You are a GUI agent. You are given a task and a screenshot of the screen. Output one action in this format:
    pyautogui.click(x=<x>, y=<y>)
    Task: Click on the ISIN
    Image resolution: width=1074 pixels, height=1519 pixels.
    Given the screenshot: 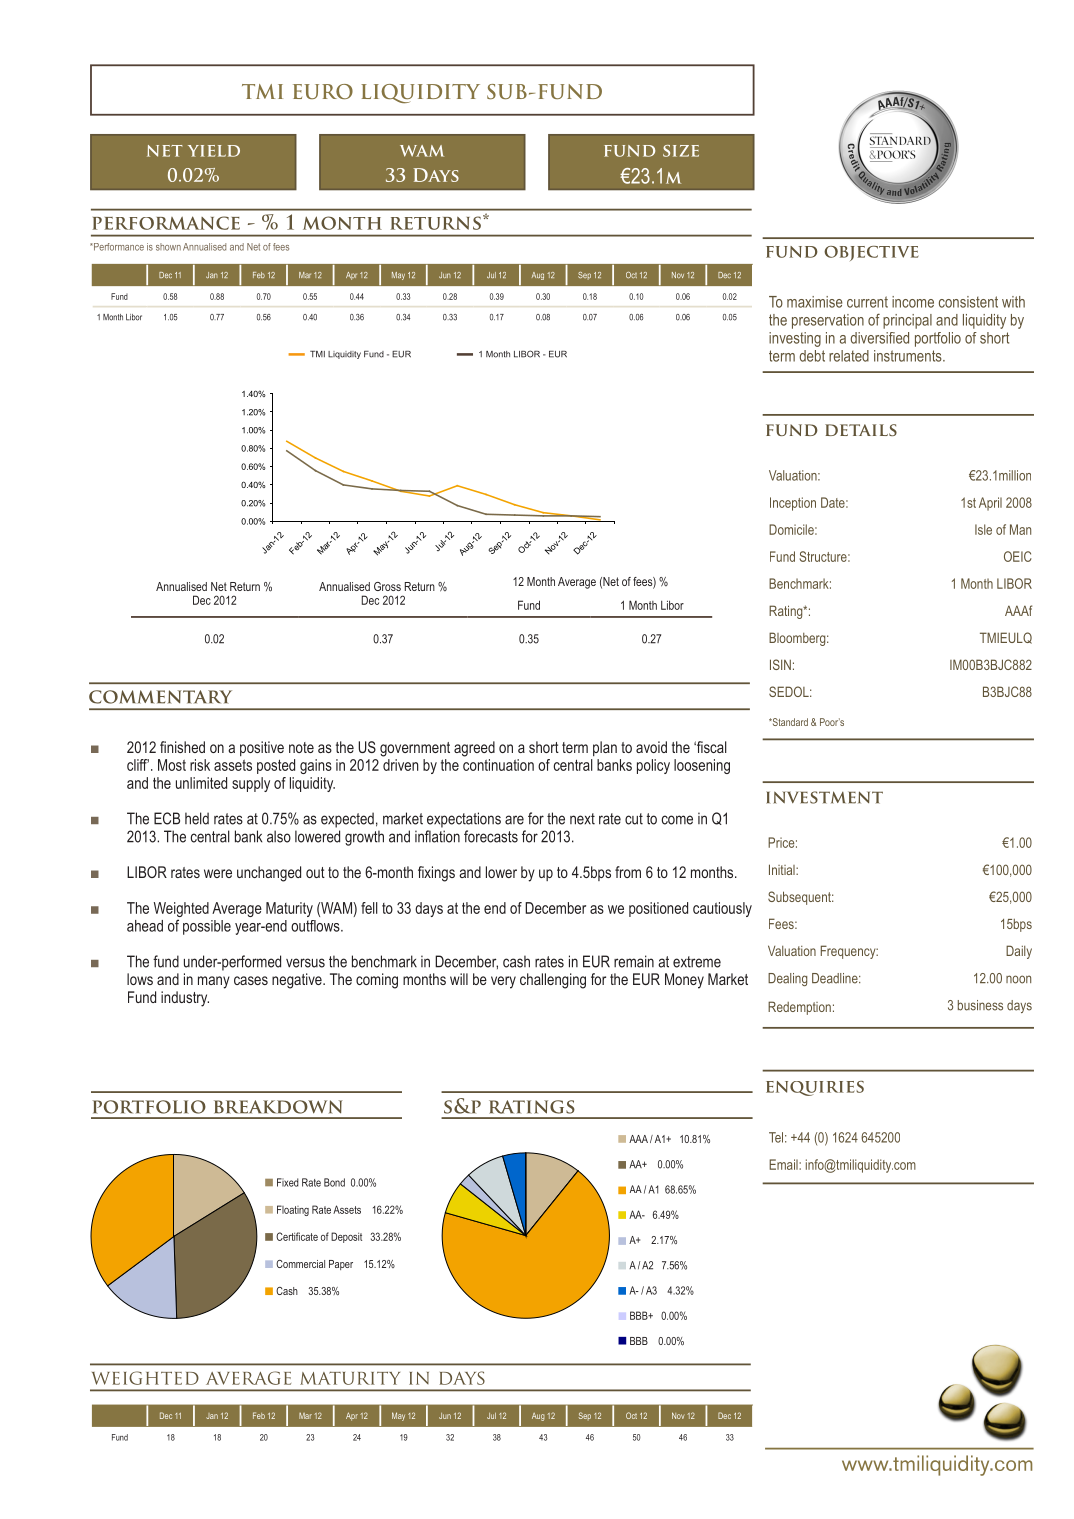 What is the action you would take?
    pyautogui.click(x=780, y=664)
